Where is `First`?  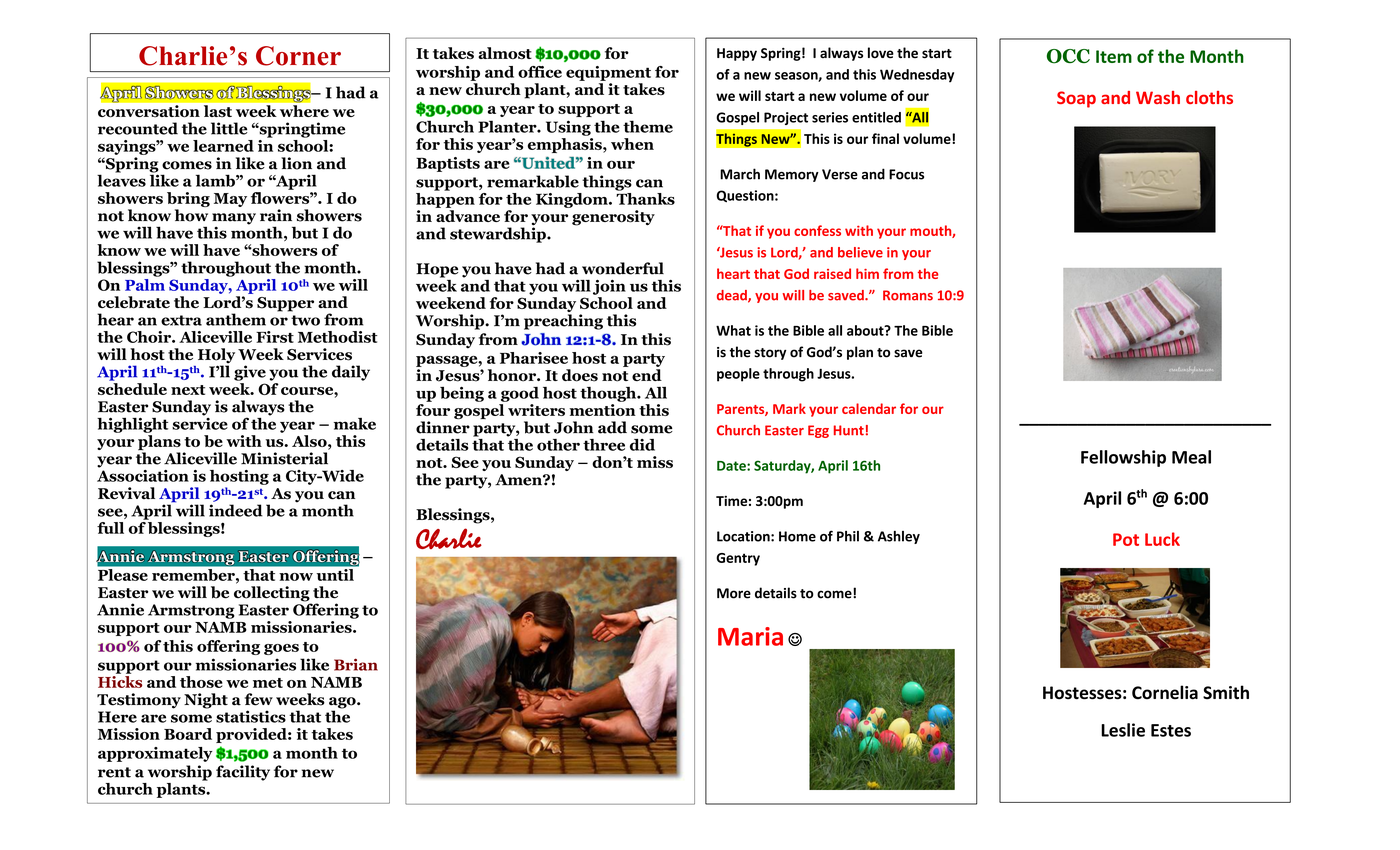 First is located at coordinates (275, 337).
